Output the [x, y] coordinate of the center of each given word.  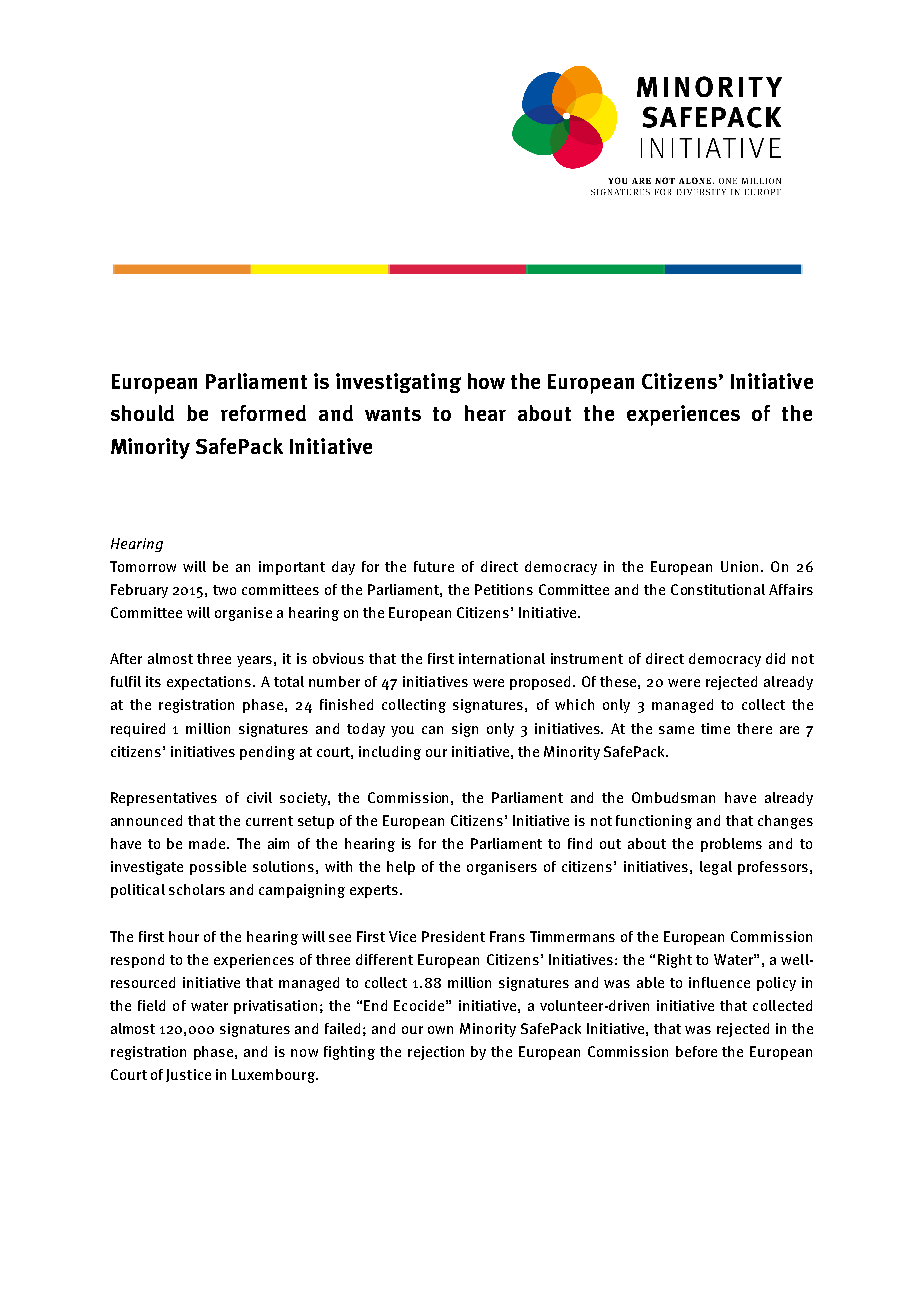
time [715, 728]
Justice [188, 1075]
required [138, 730]
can [432, 730]
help [401, 868]
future [434, 566]
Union [739, 566]
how [486, 381]
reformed [263, 413]
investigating [398, 383]
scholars [197, 889]
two [224, 590]
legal [716, 868]
